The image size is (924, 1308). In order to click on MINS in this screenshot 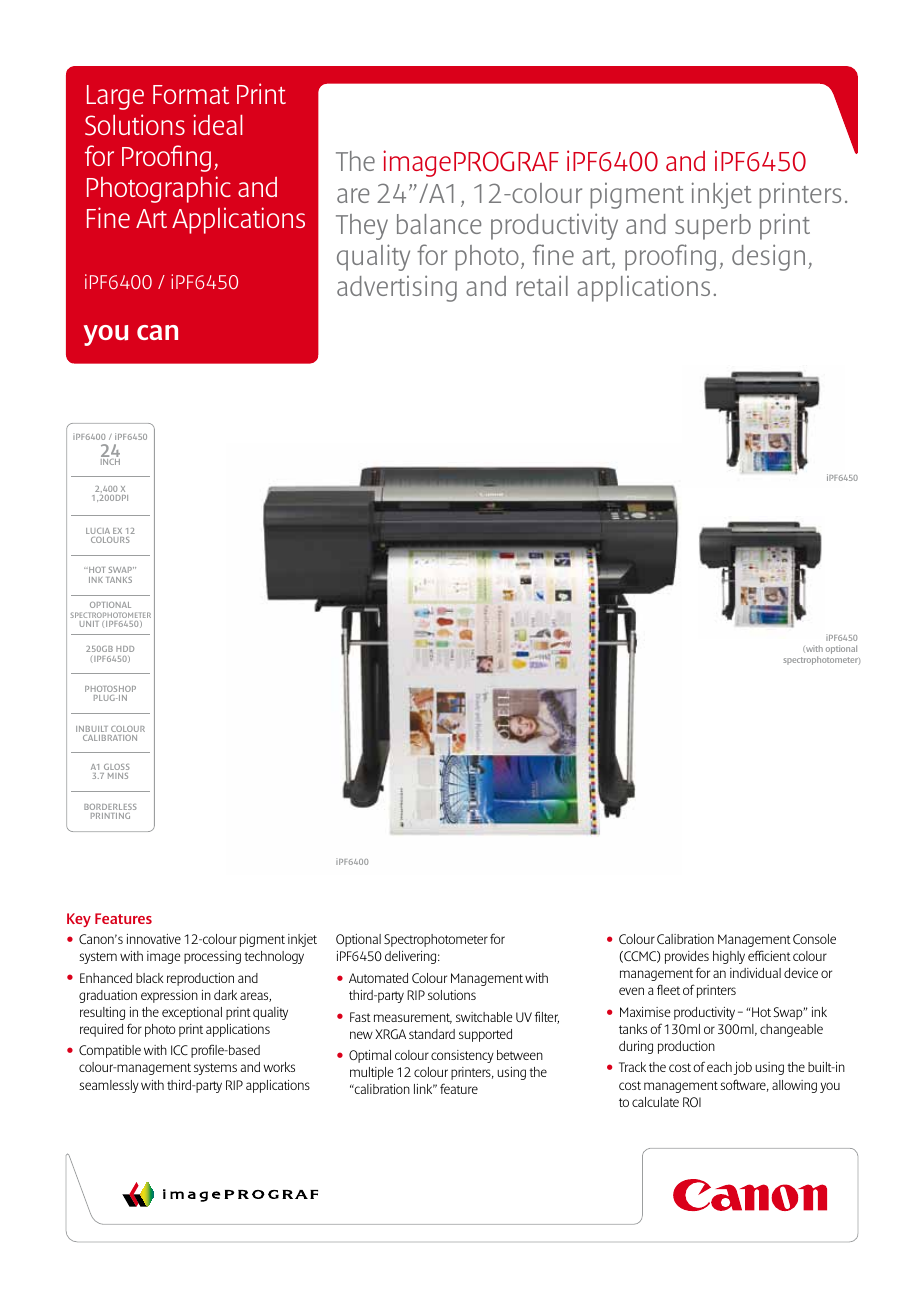, I will do `click(118, 776)`.
